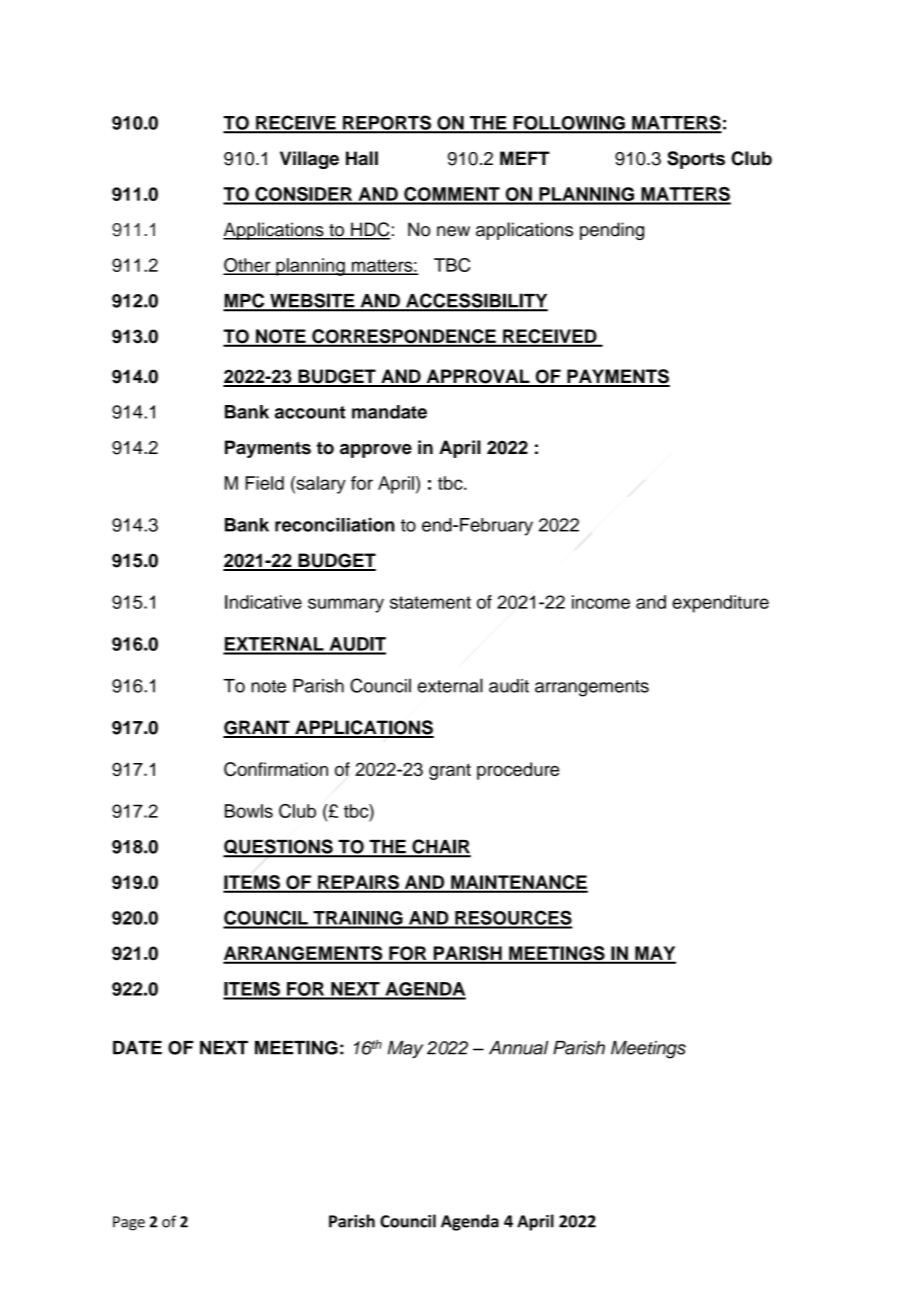 The width and height of the page is (924, 1308). Describe the element at coordinates (696, 160) in the page. I see `Sports` at that location.
